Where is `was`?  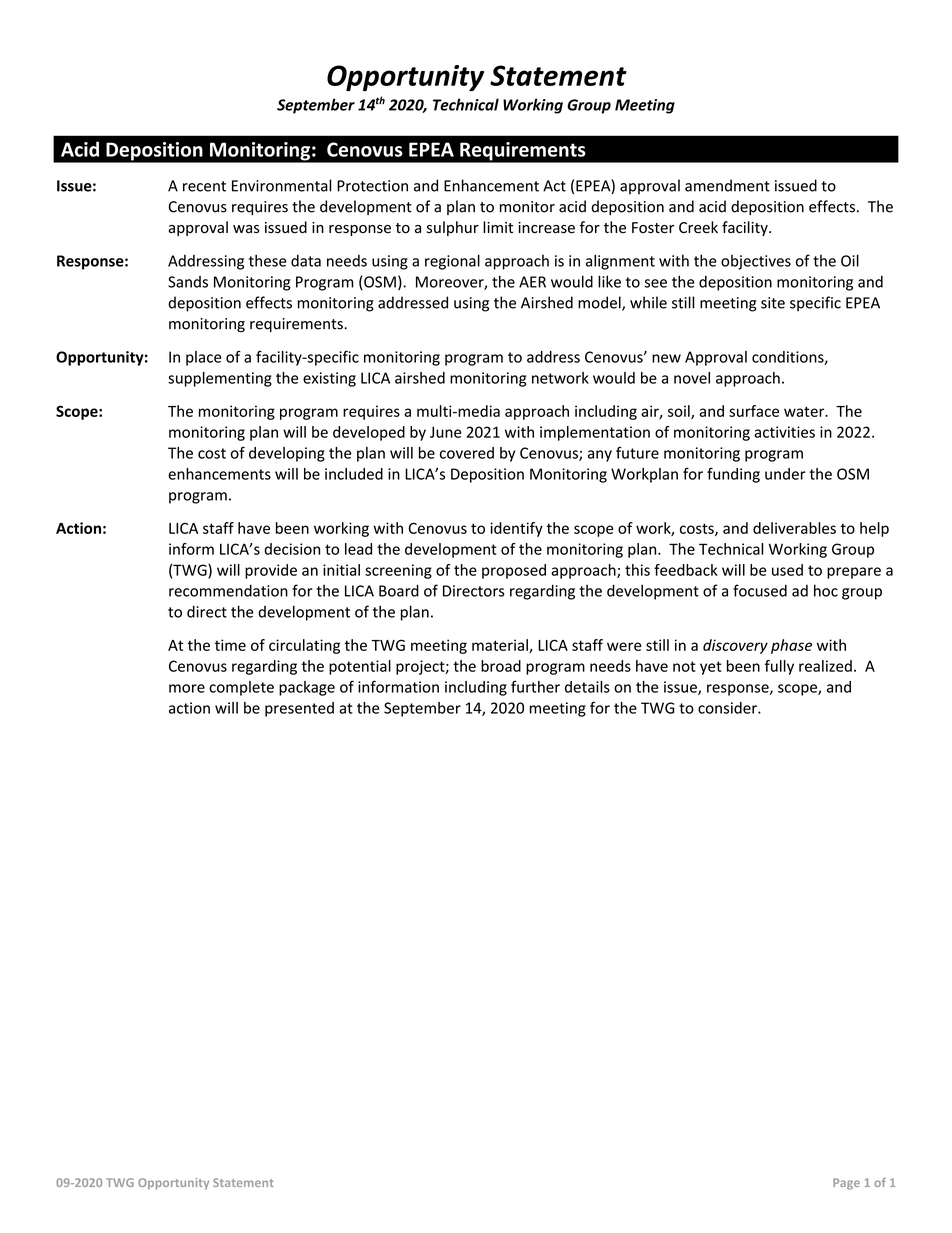
was is located at coordinates (246, 229).
